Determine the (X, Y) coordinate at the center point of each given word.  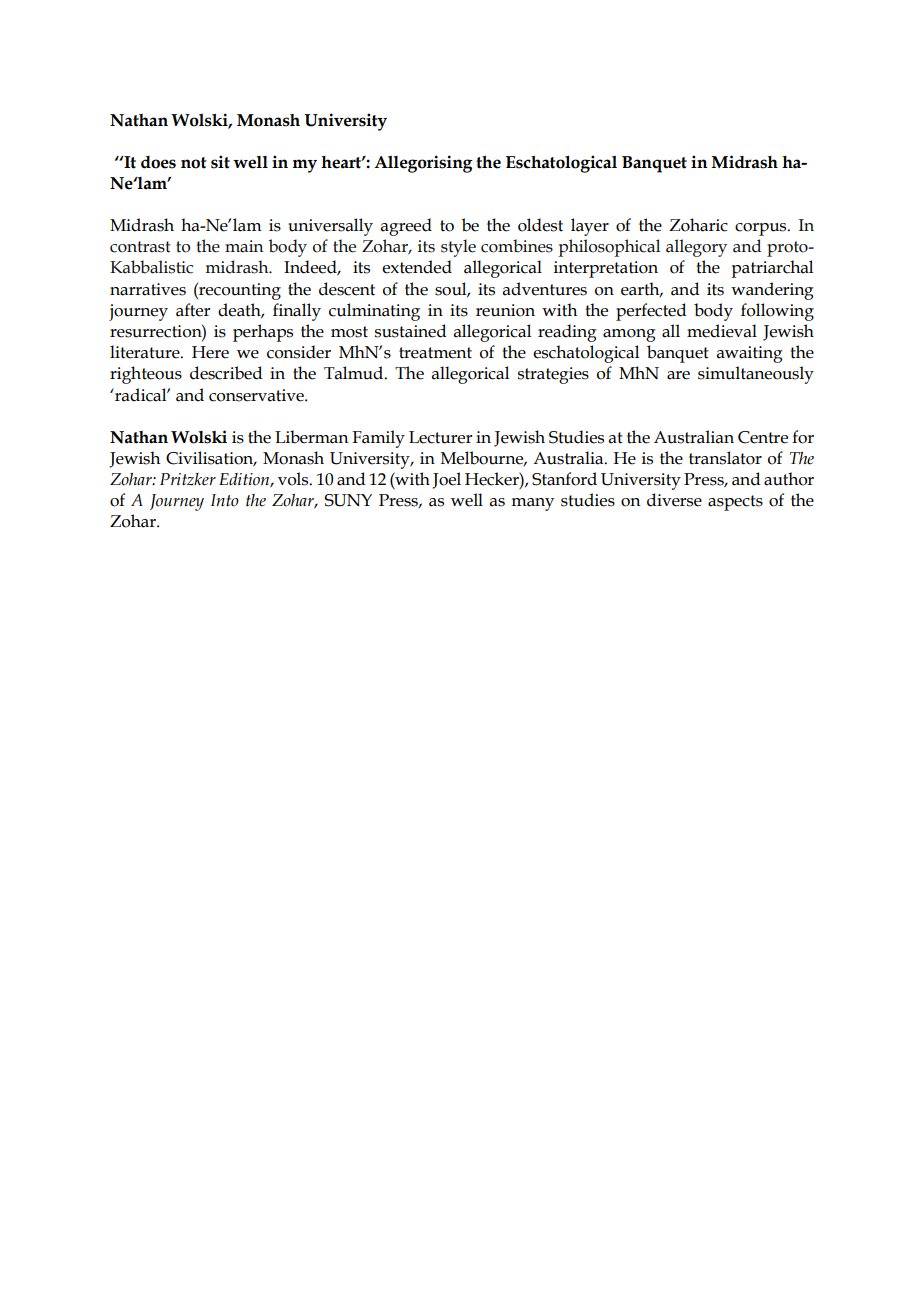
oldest (540, 225)
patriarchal (772, 269)
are (678, 375)
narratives (148, 289)
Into (224, 500)
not (194, 163)
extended (417, 267)
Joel (446, 480)
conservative (257, 395)
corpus (762, 229)
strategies (553, 375)
